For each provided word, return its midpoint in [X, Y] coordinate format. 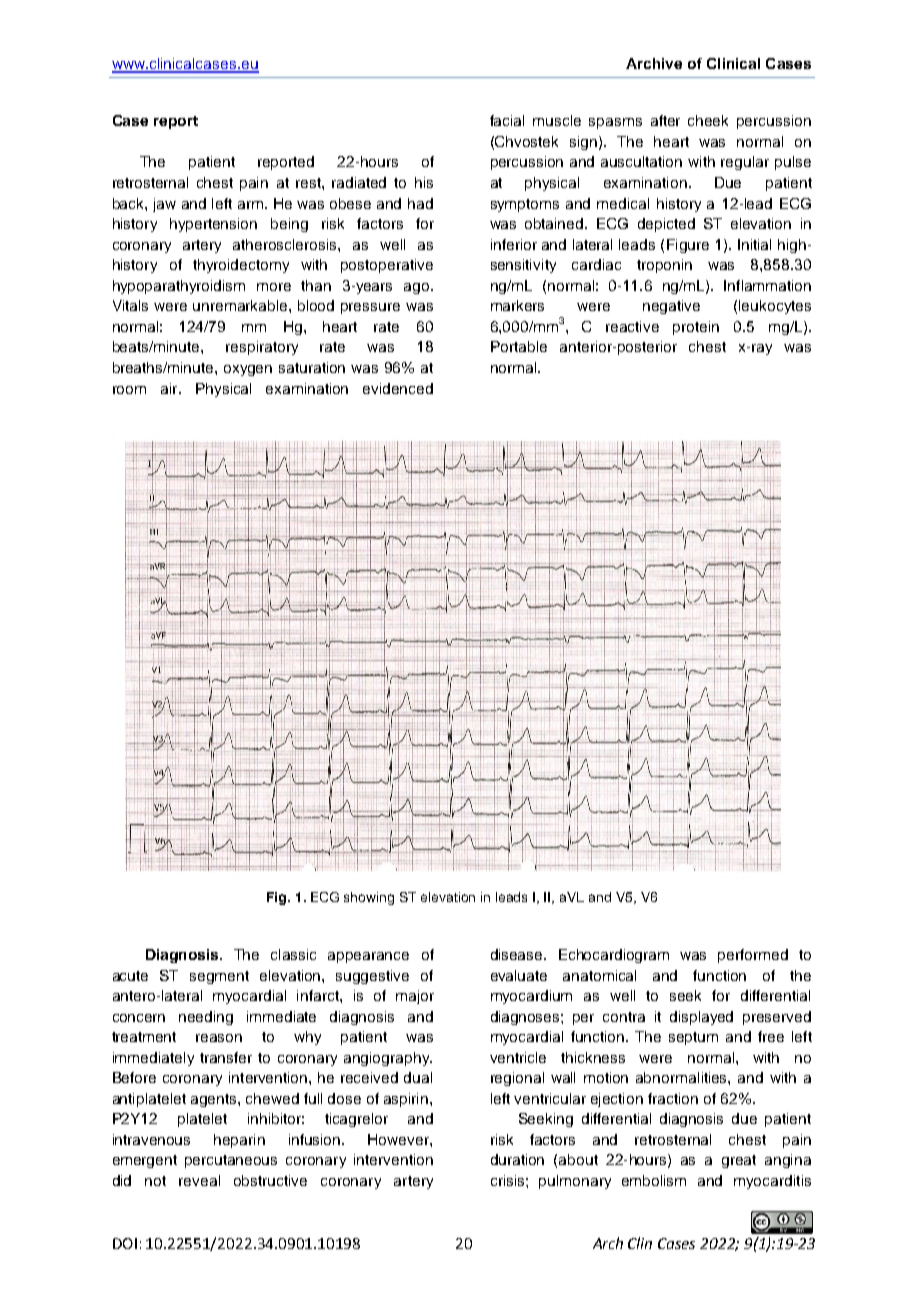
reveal [199, 1180]
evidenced [398, 388]
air [170, 388]
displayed [701, 1018]
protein [696, 328]
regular [745, 163]
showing [369, 898]
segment [219, 977]
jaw [164, 205]
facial [507, 120]
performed [753, 956]
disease [518, 954]
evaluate [519, 975]
